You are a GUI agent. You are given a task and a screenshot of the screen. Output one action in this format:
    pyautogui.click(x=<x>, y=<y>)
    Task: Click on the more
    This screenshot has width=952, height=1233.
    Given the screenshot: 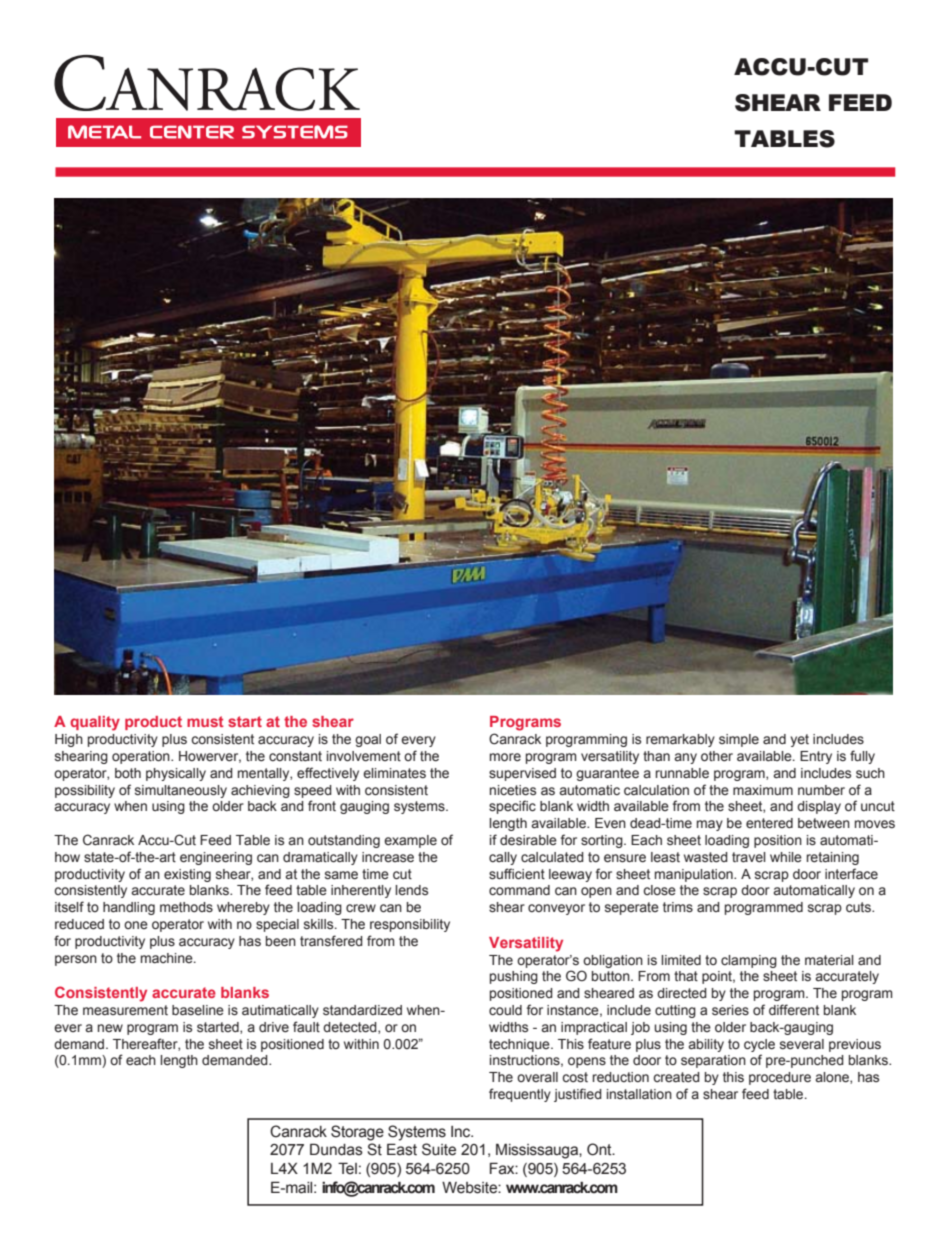 What is the action you would take?
    pyautogui.click(x=505, y=757)
